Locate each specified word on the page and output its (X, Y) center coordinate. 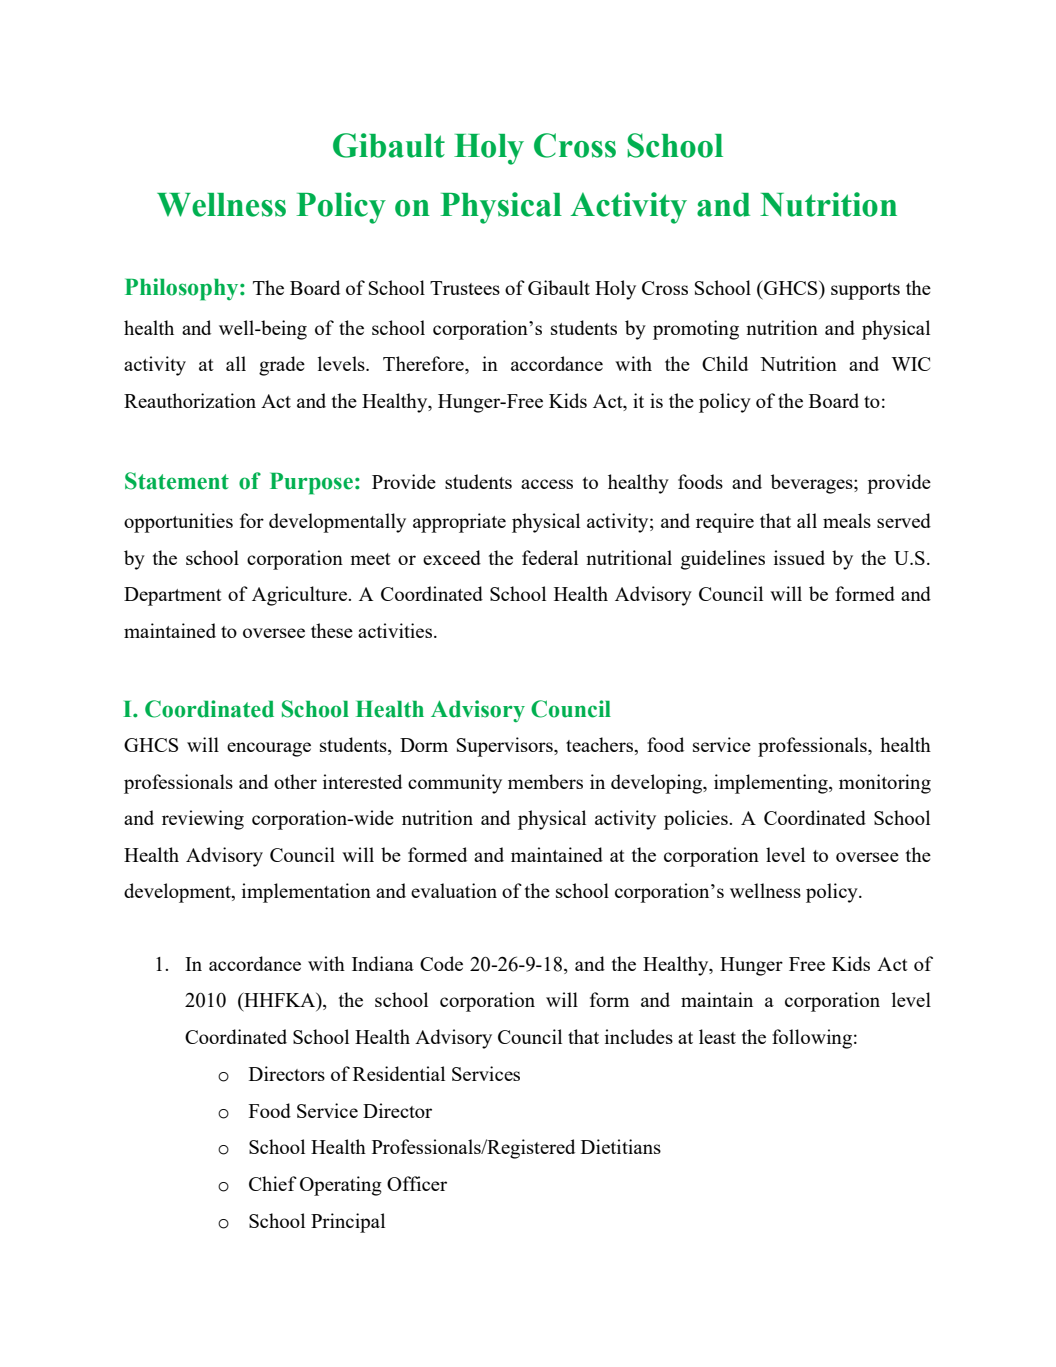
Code (441, 963)
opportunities (178, 523)
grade (282, 366)
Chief (273, 1183)
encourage (269, 749)
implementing (772, 784)
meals (847, 520)
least (717, 1036)
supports (865, 291)
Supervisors (506, 747)
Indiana (383, 963)
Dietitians (621, 1146)
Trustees (465, 288)
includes (639, 1036)
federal (550, 557)
